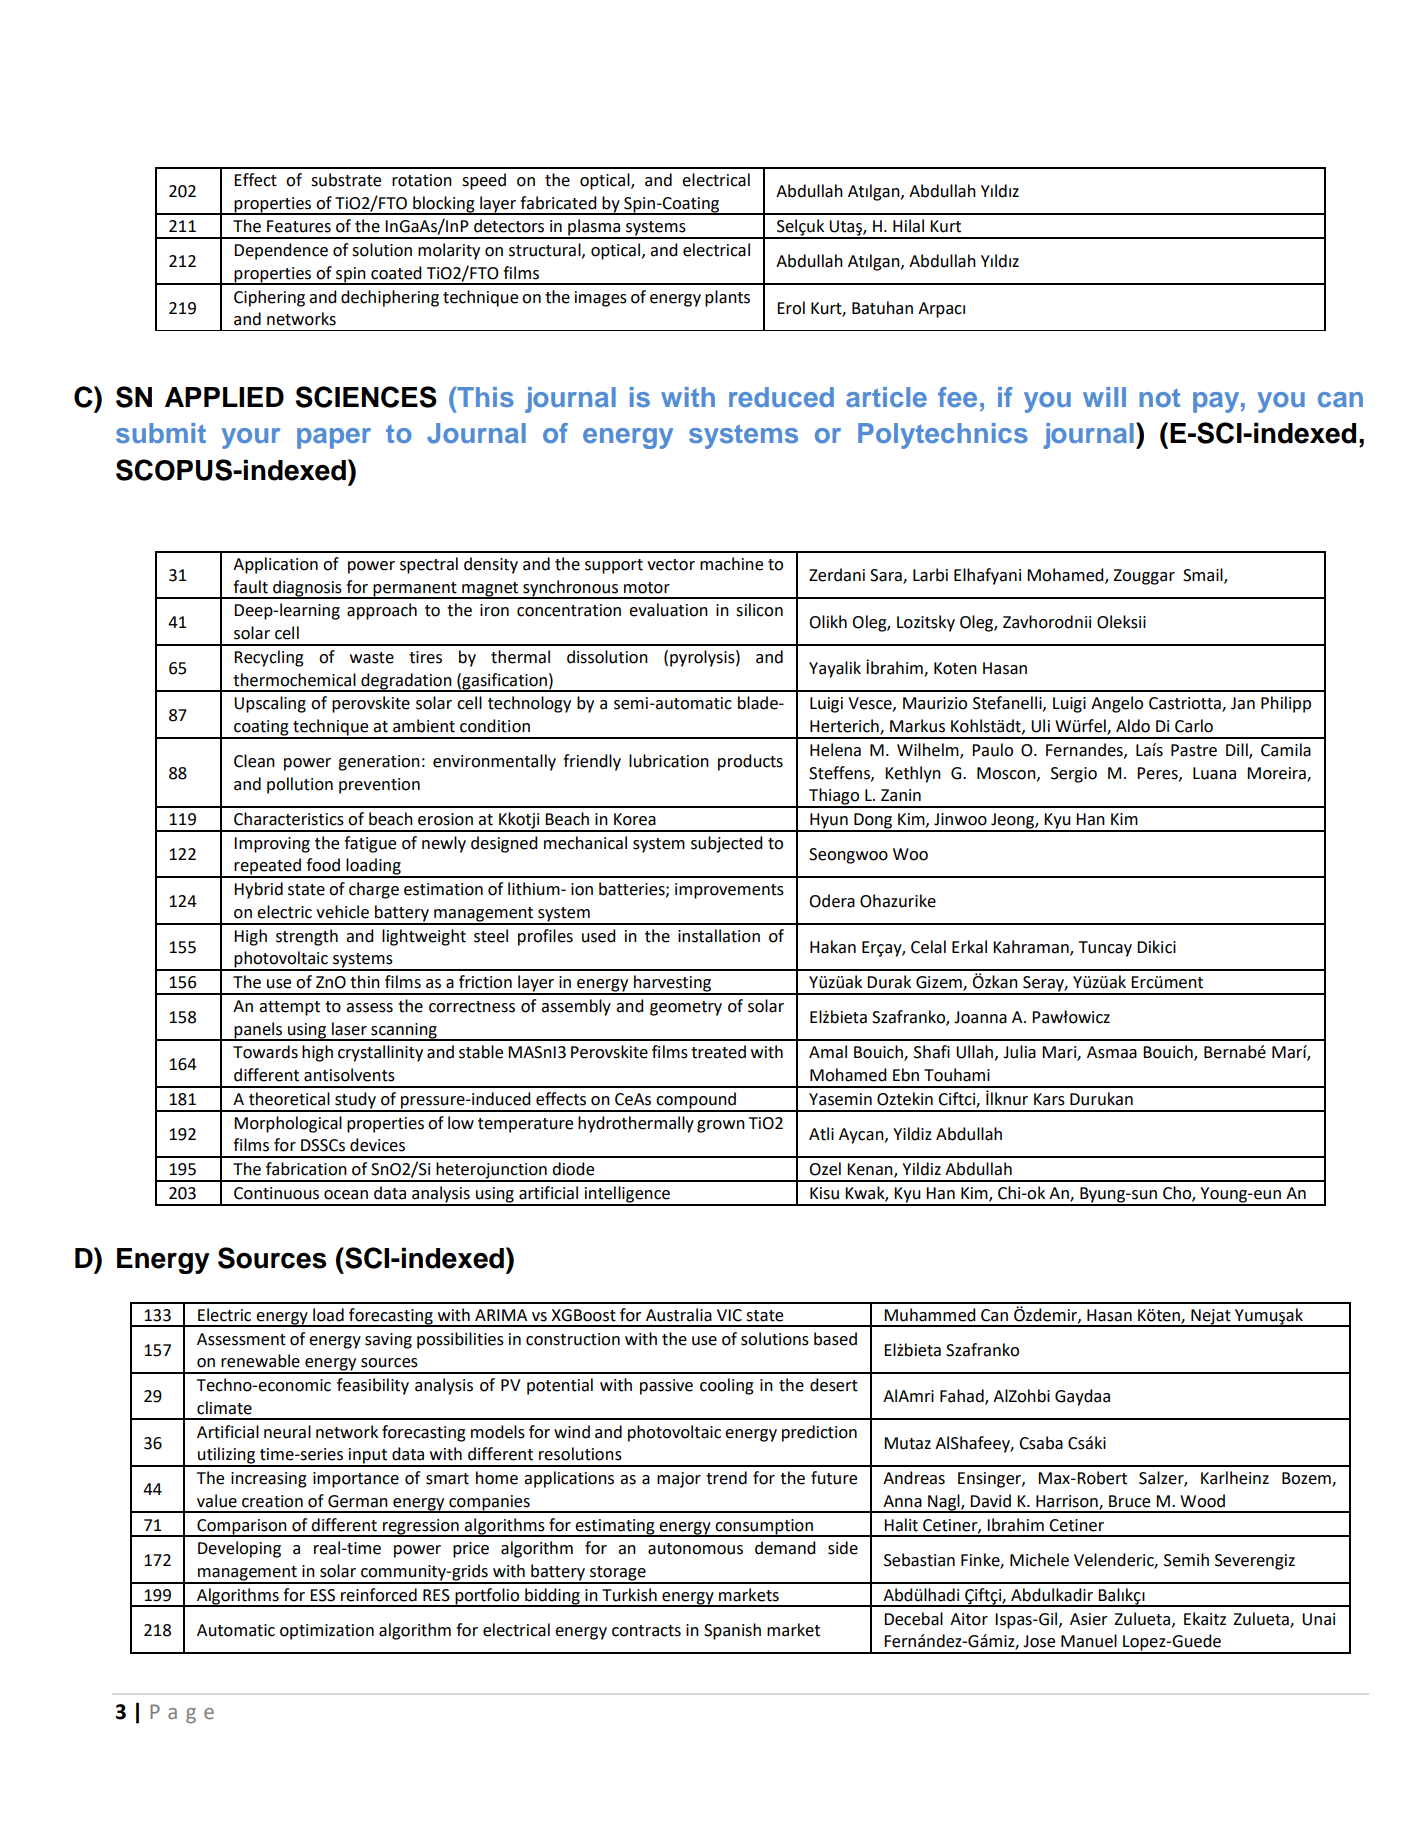  Describe the element at coordinates (731, 564) in the screenshot. I see `machine` at that location.
